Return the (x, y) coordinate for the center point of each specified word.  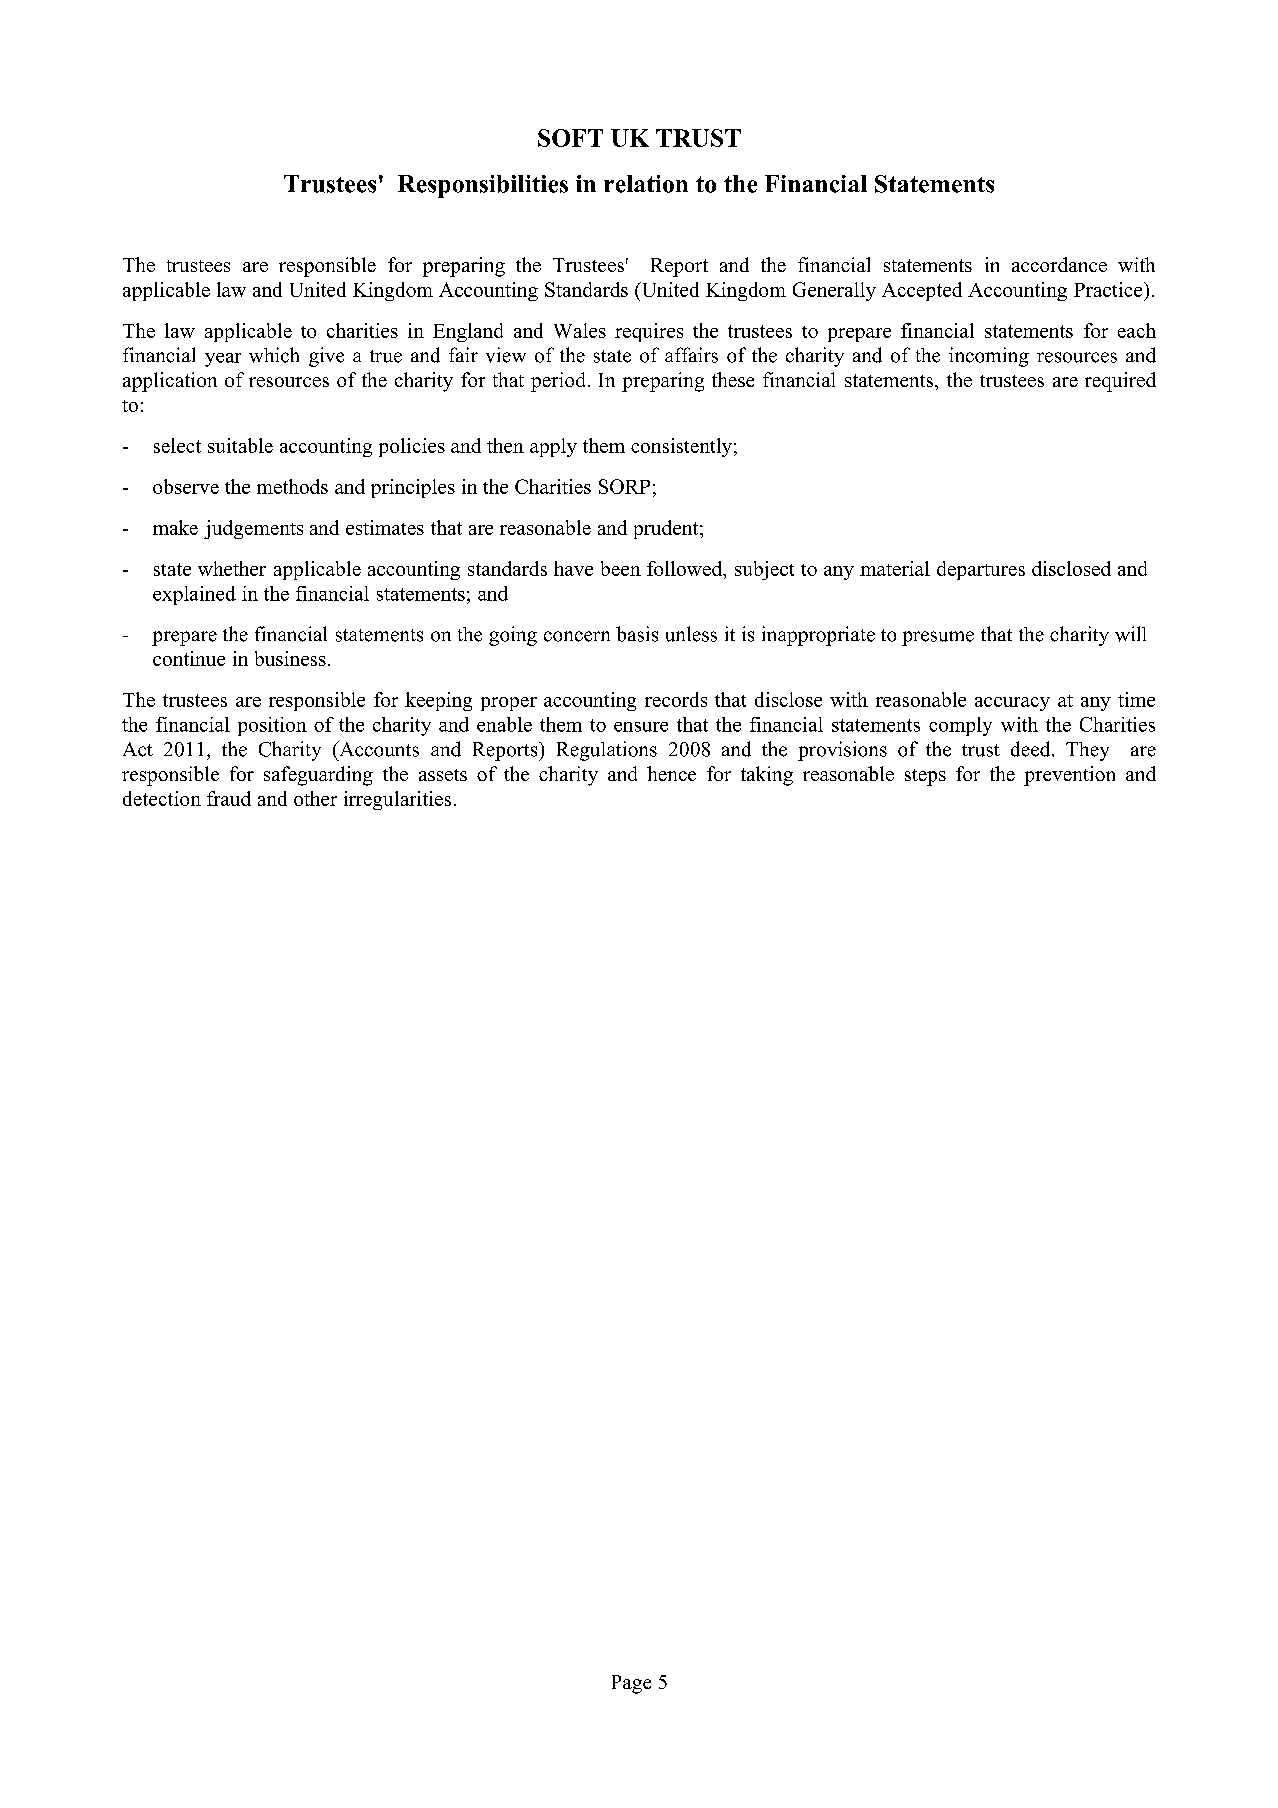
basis (637, 634)
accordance (1059, 264)
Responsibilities (483, 186)
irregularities (397, 800)
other (315, 798)
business (290, 658)
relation (646, 184)
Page (631, 1684)
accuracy (1012, 704)
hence (671, 773)
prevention (1069, 776)
